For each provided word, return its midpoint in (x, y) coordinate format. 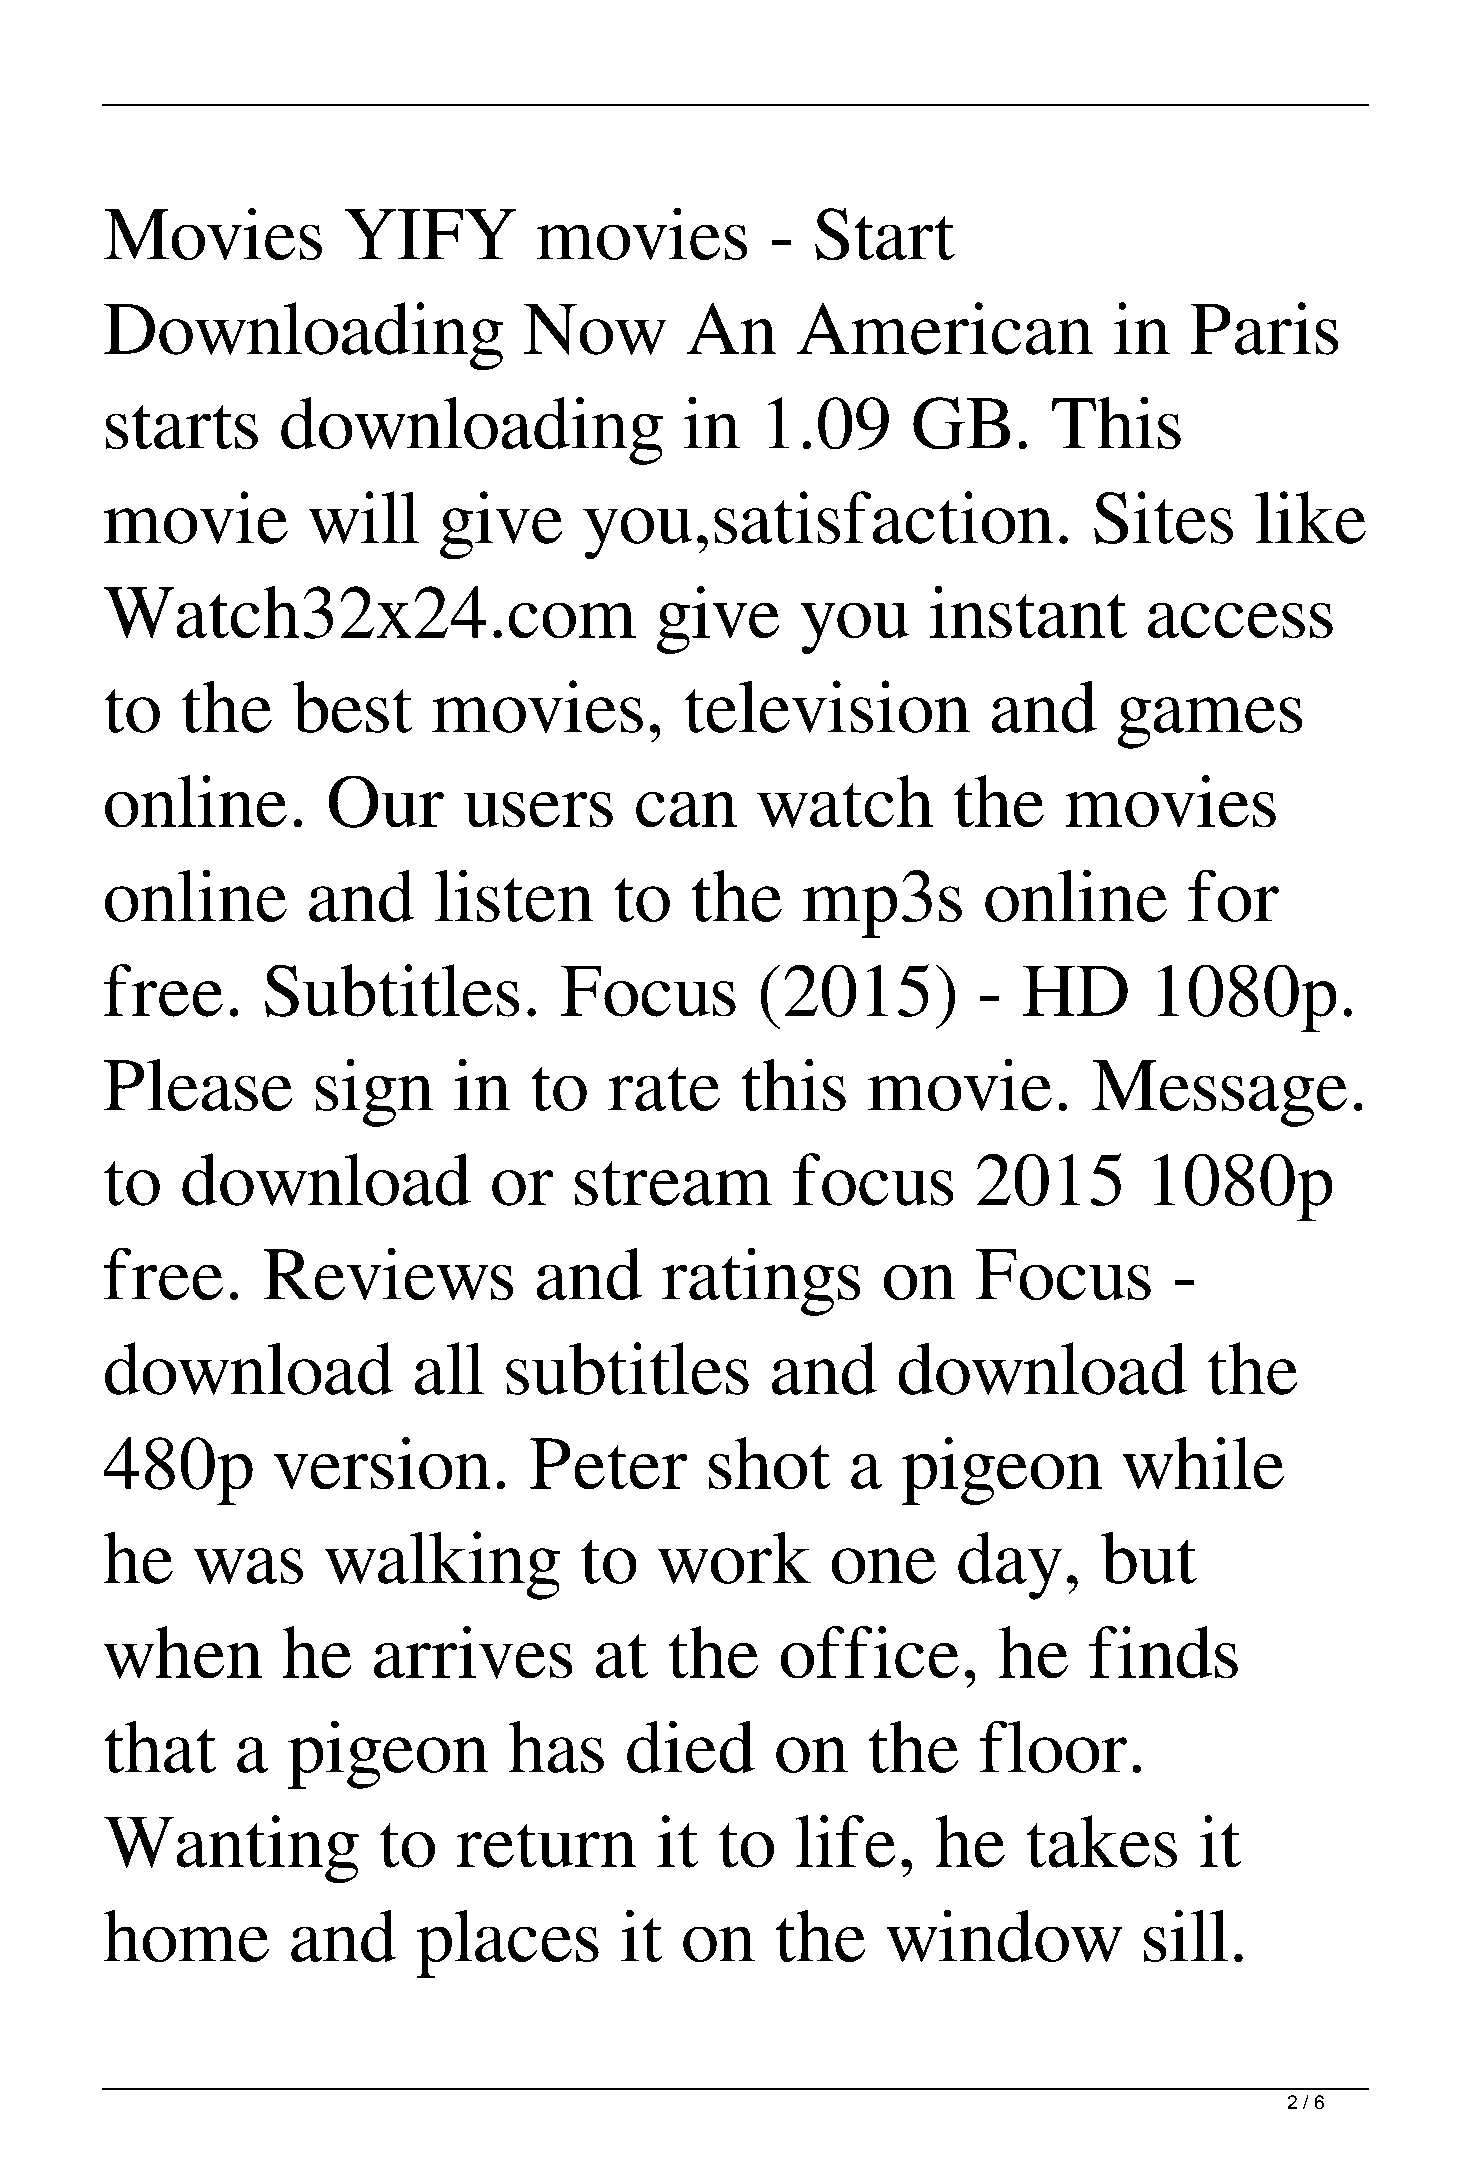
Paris (1264, 328)
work (734, 1558)
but (1149, 1558)
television (827, 706)
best (352, 707)
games (1210, 723)
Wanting (231, 1849)
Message (1219, 1093)
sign (374, 1093)
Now (595, 329)
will (364, 517)
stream (673, 1183)
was (248, 1566)
